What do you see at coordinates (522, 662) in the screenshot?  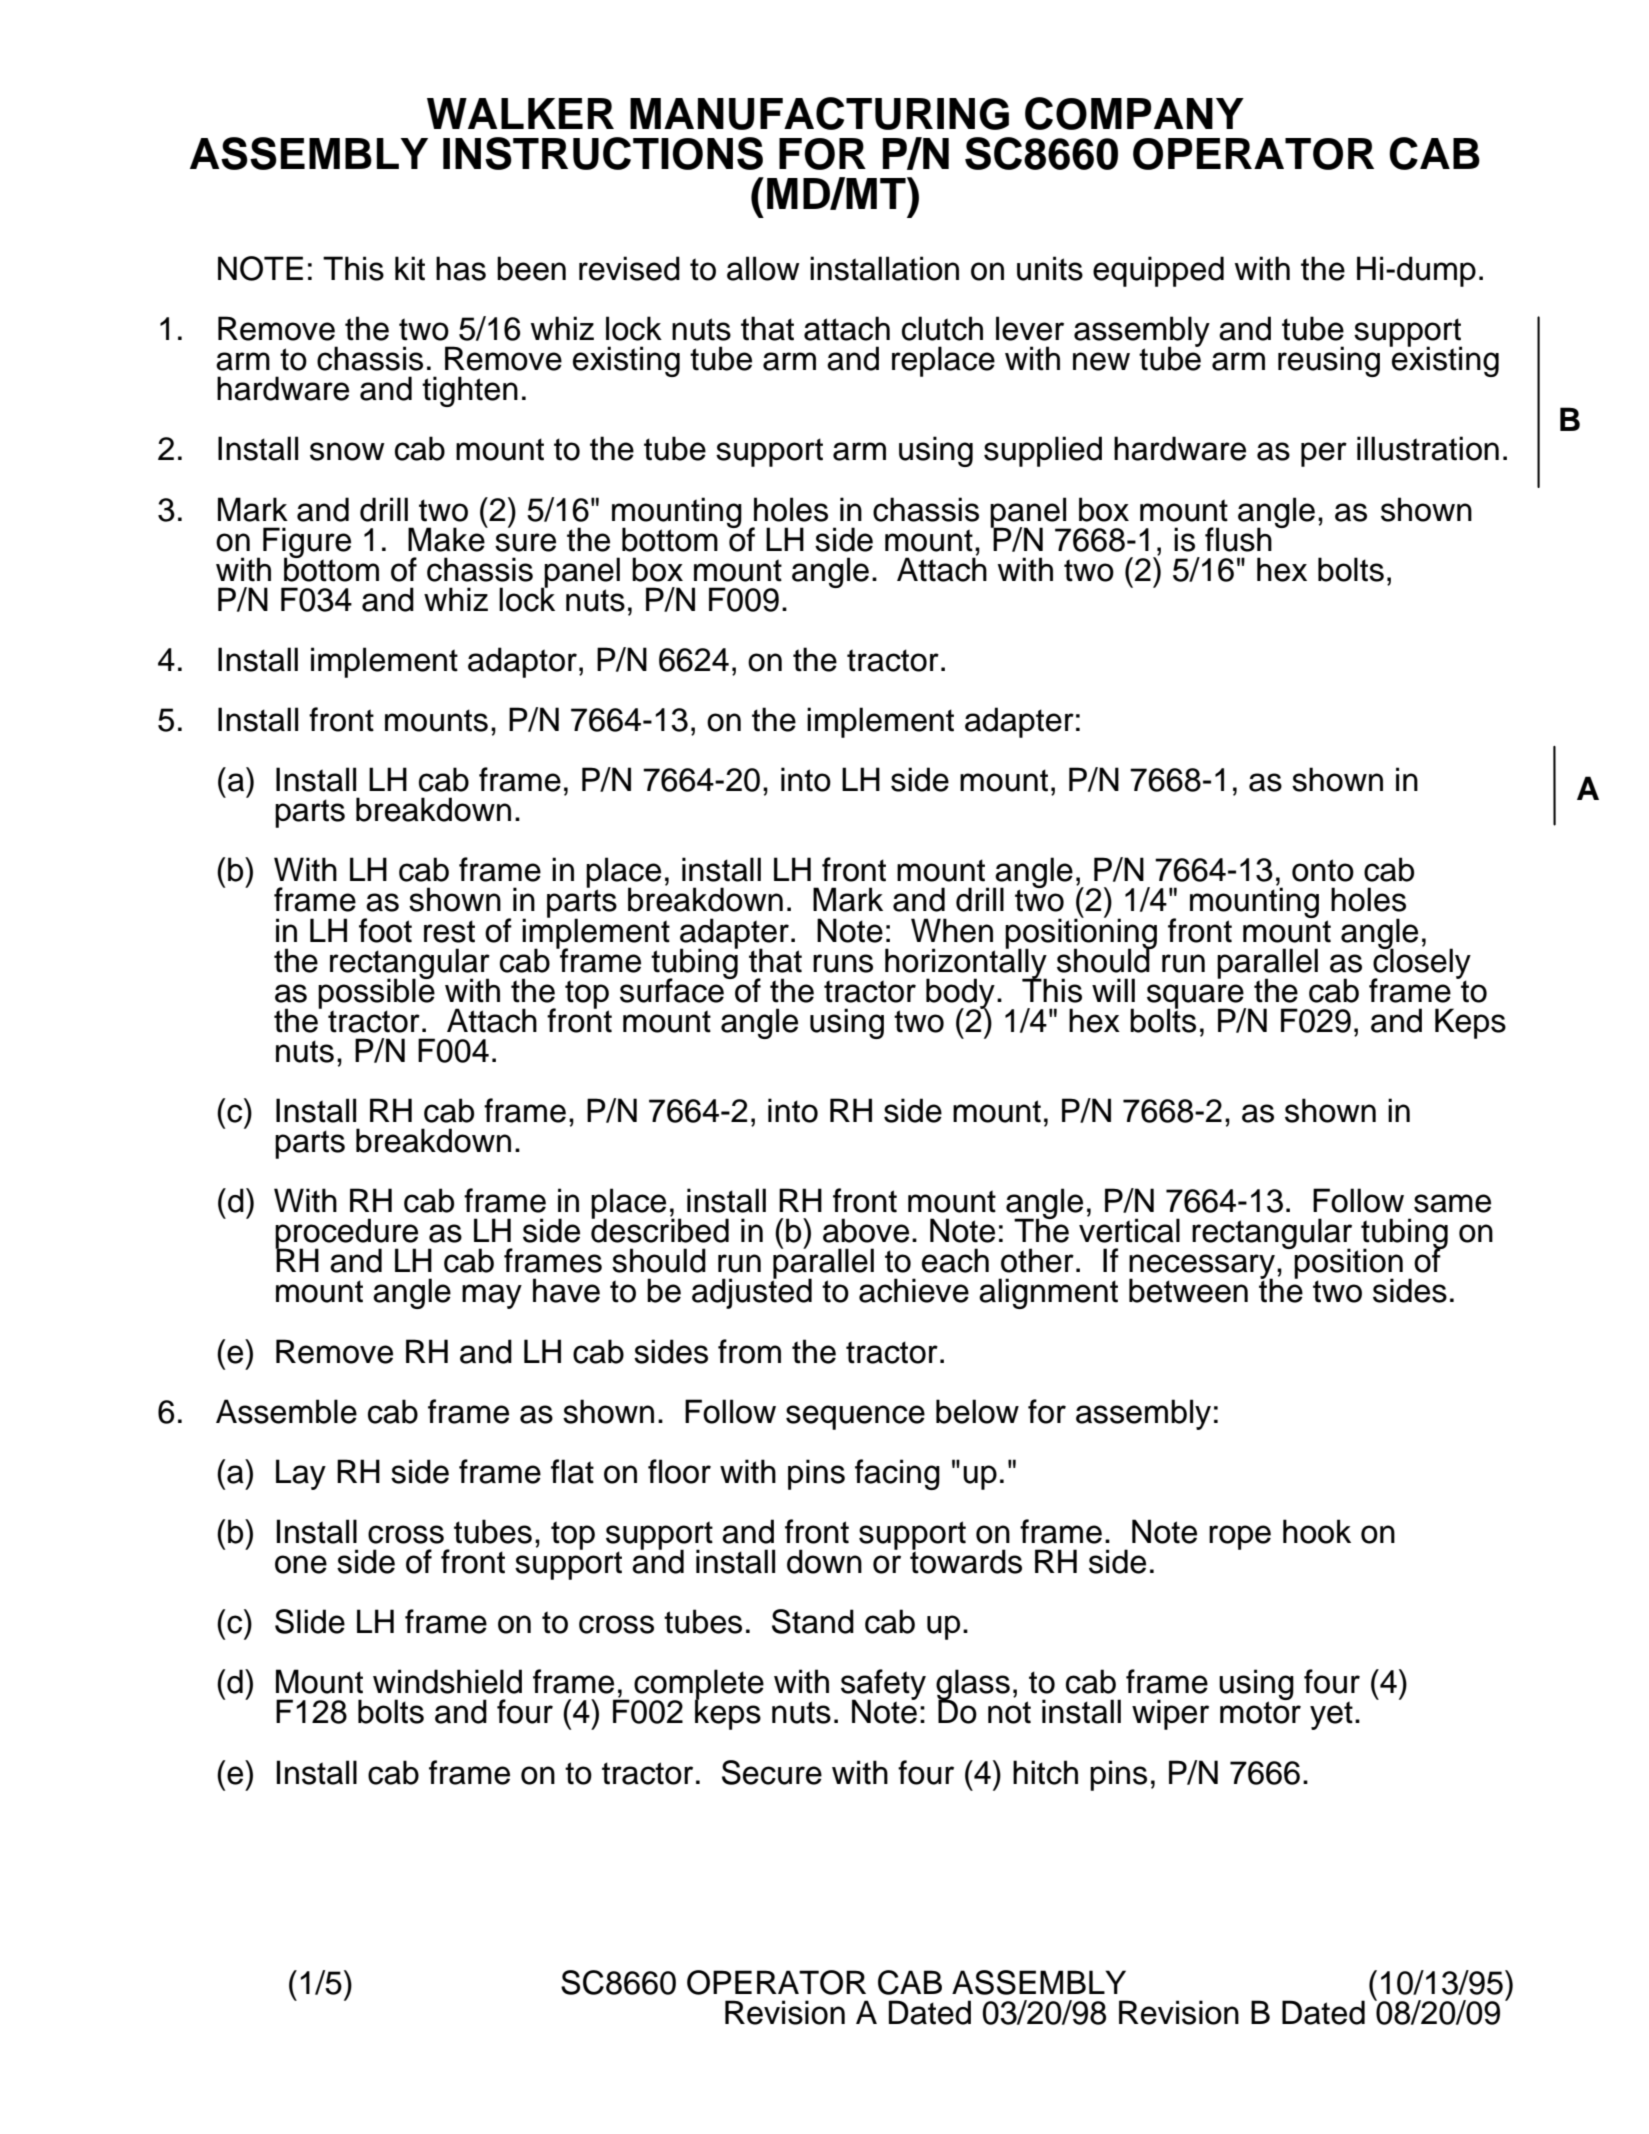 I see `adaptor` at bounding box center [522, 662].
